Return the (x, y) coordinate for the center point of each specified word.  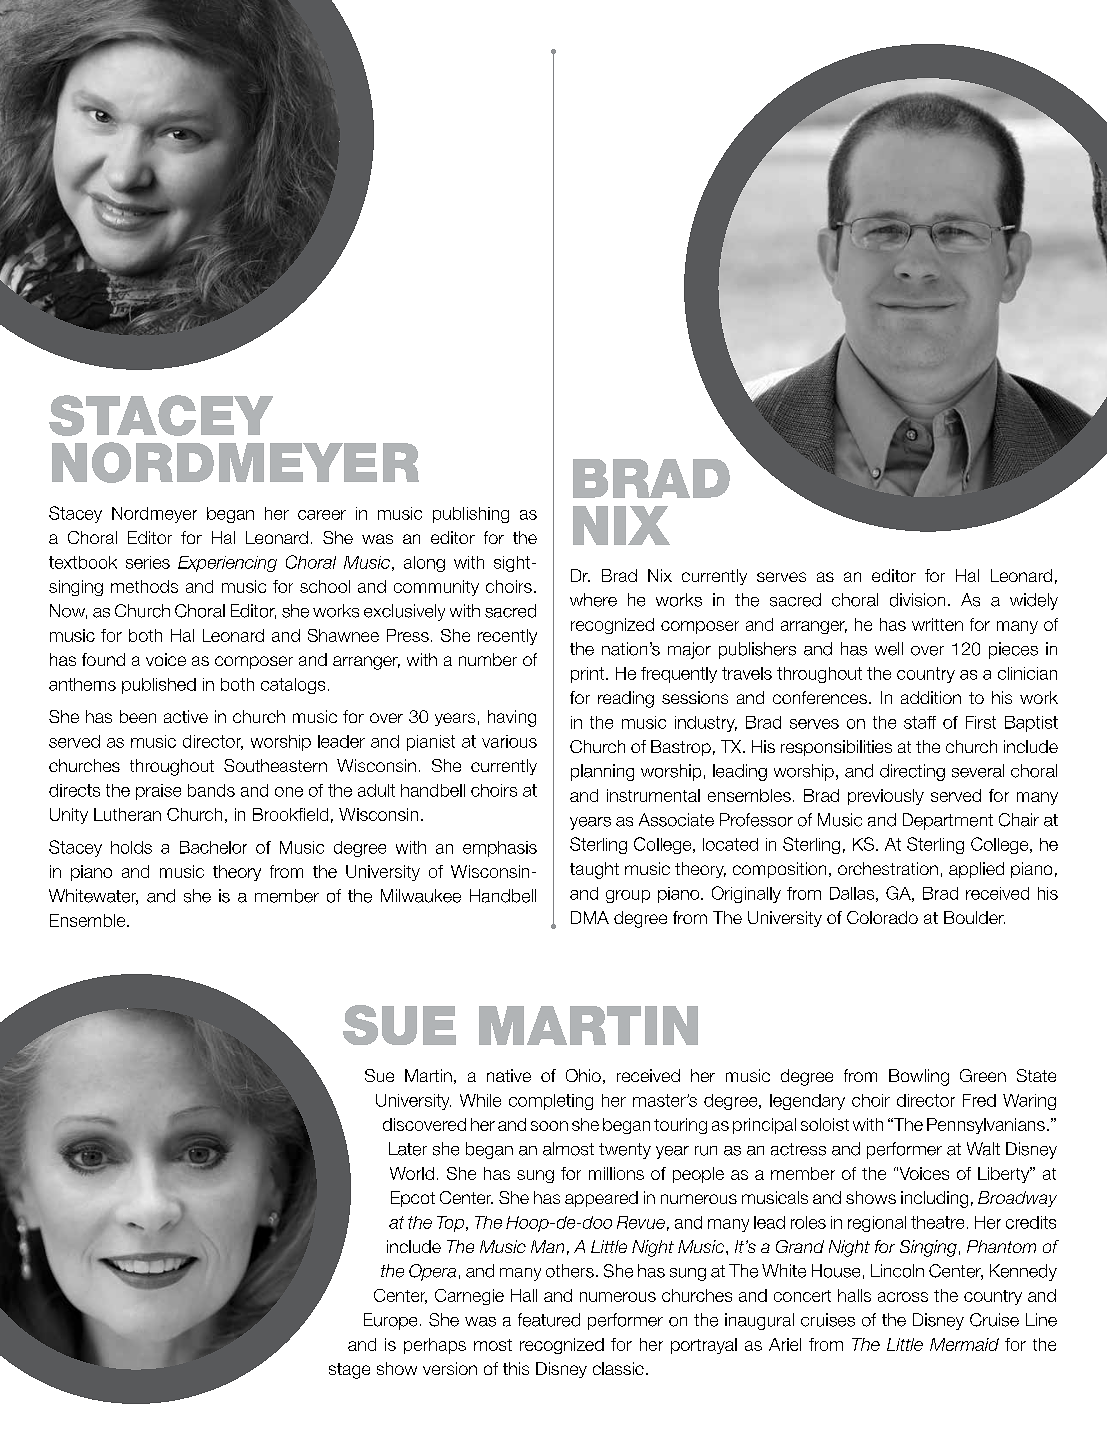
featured (549, 1320)
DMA (590, 917)
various (509, 741)
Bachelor (213, 847)
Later (408, 1149)
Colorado (882, 917)
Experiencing (227, 564)
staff (920, 722)
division (917, 600)
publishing (471, 515)
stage (349, 1371)
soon (549, 1126)
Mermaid (964, 1344)
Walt (983, 1149)
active (186, 716)
